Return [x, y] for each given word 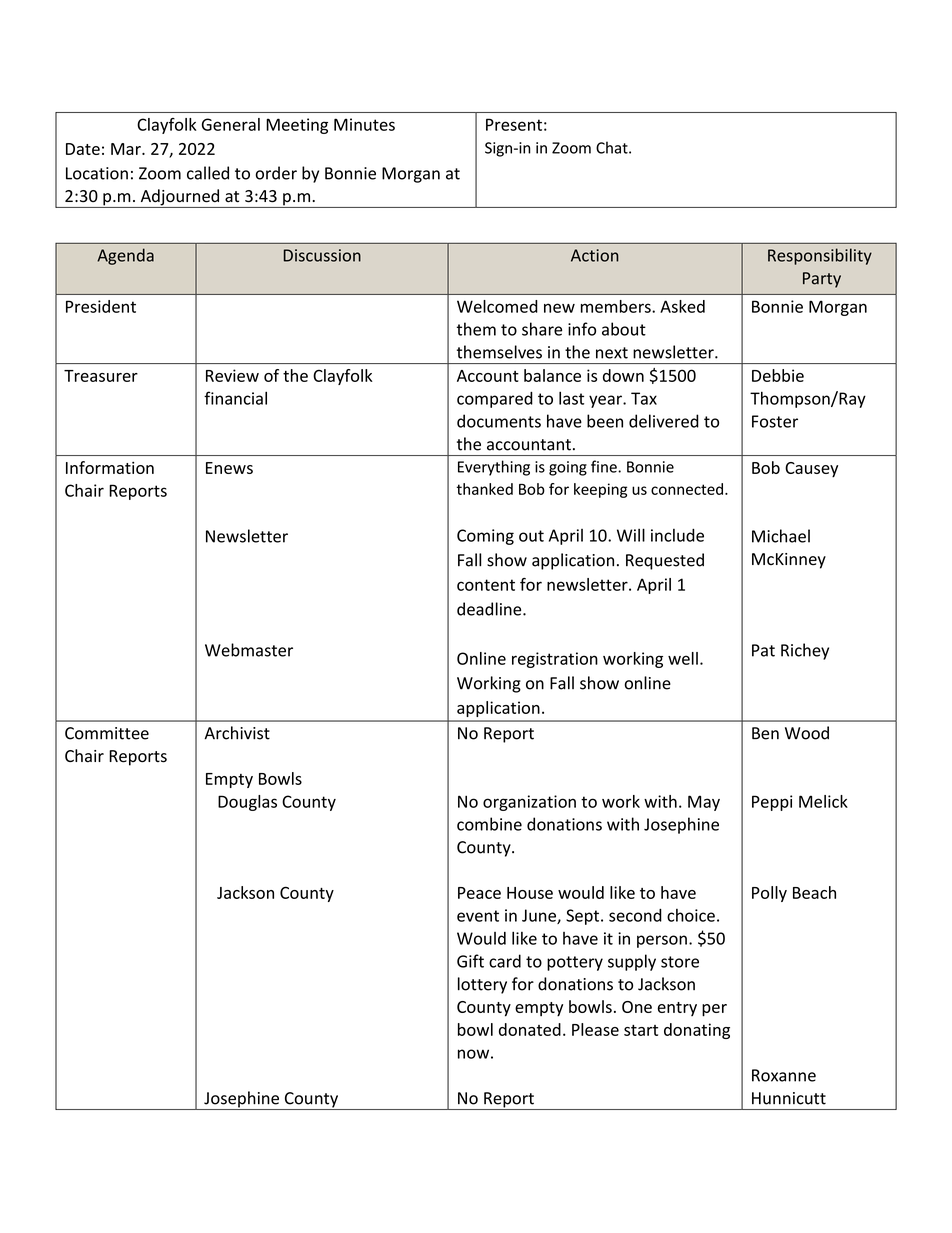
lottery [482, 985]
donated [530, 1029]
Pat [763, 650]
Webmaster [249, 650]
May [704, 803]
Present [514, 124]
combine [489, 824]
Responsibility [820, 256]
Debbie [778, 375]
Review [232, 375]
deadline [490, 609]
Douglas [247, 803]
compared [495, 400]
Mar [127, 149]
